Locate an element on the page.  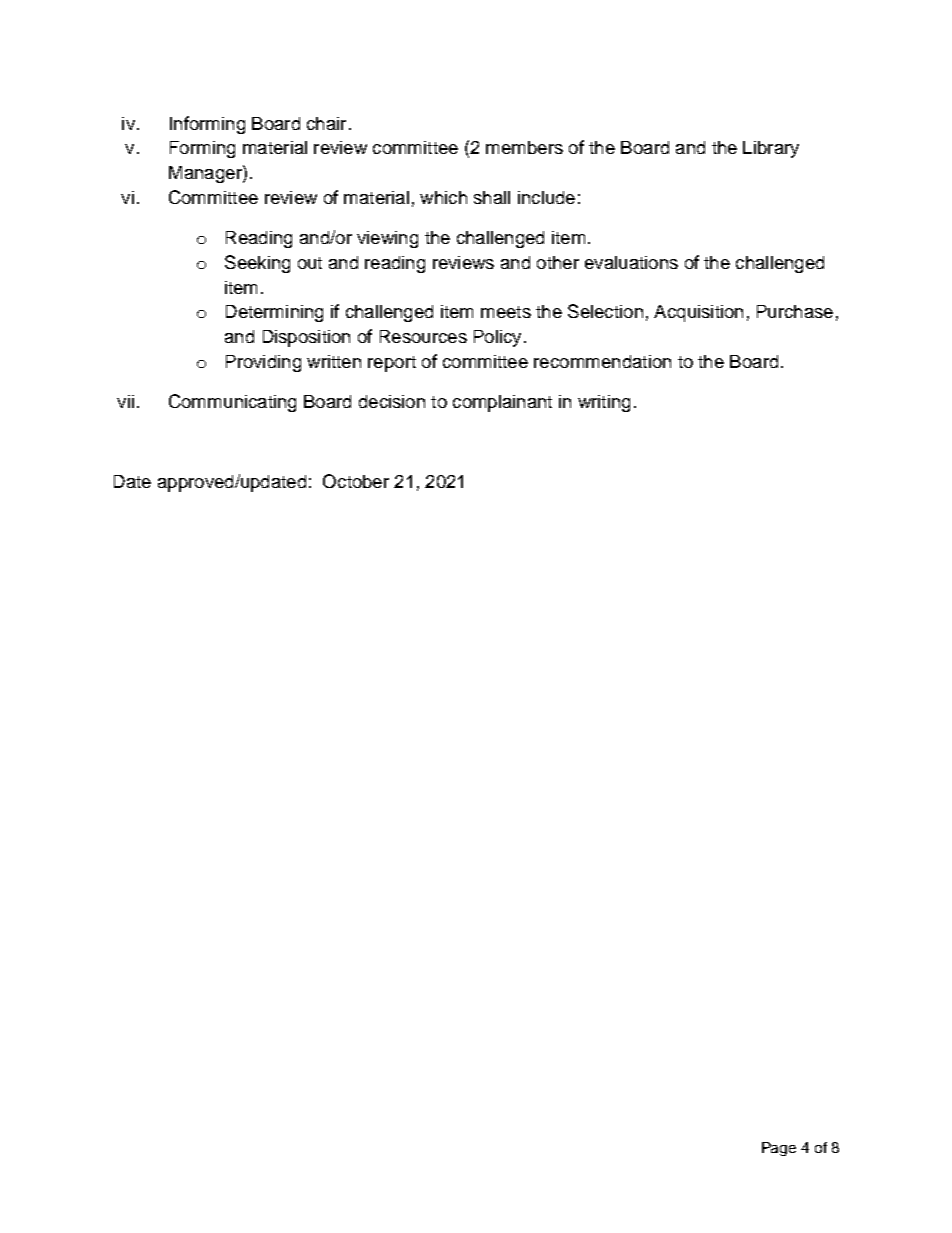
recommendation is located at coordinates (602, 361).
